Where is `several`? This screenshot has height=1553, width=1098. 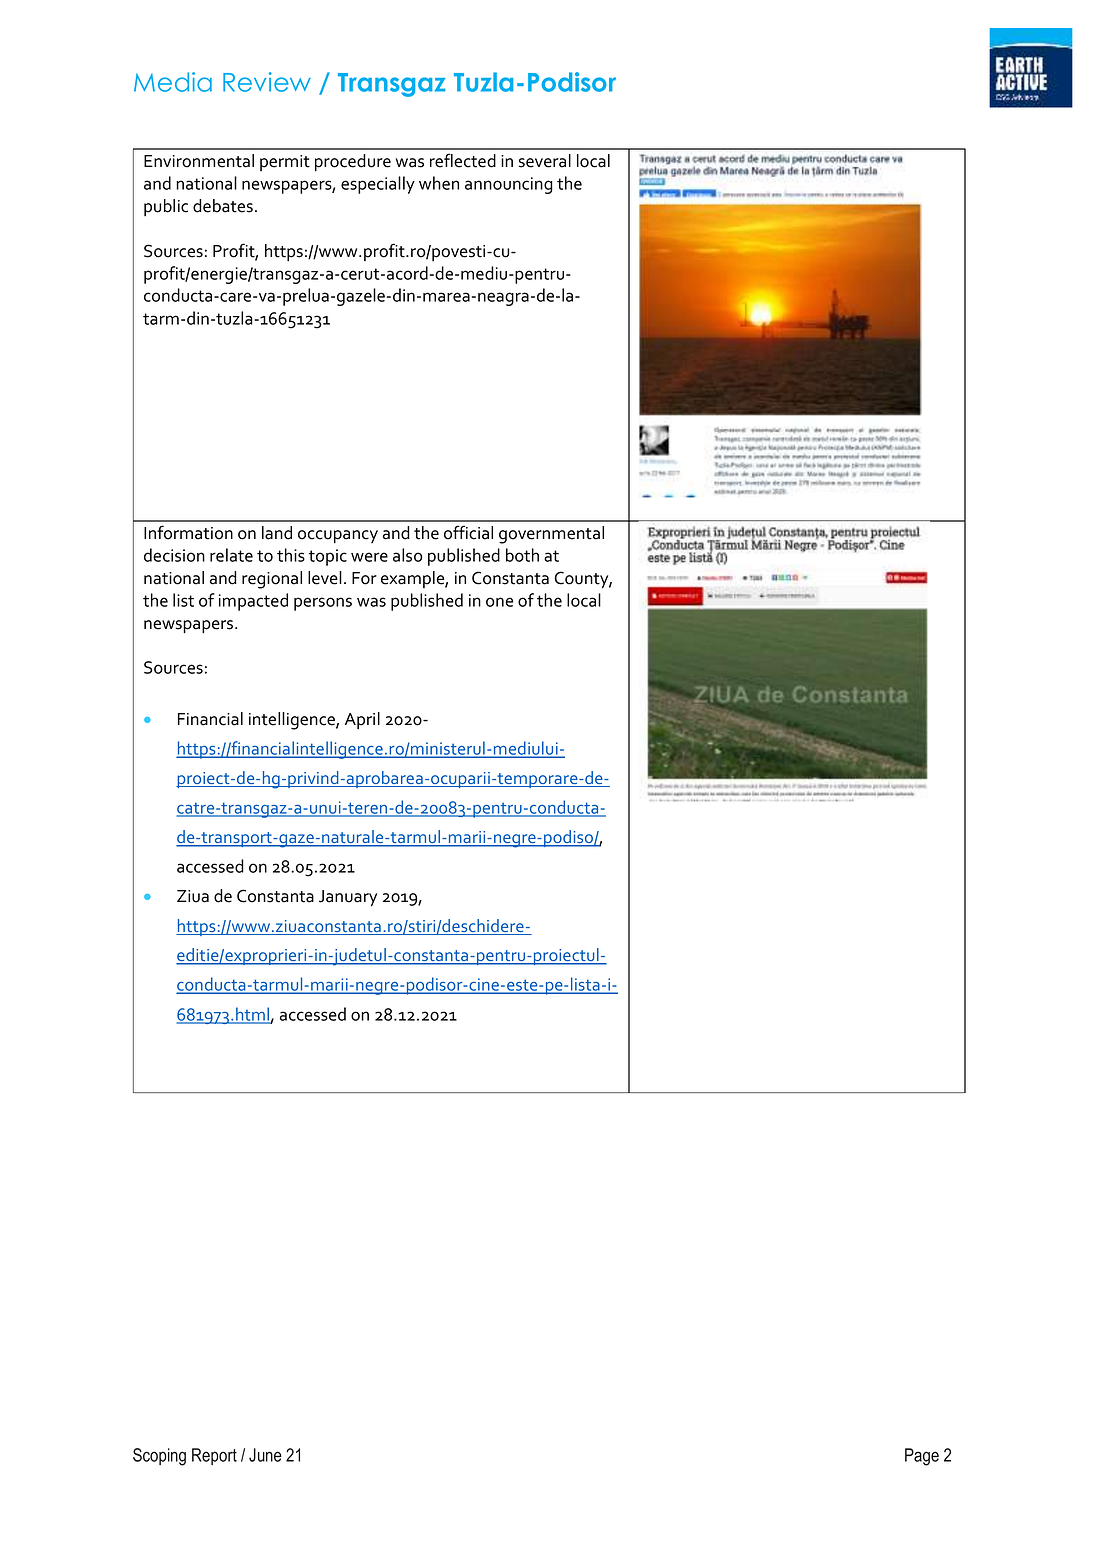
several is located at coordinates (545, 161).
